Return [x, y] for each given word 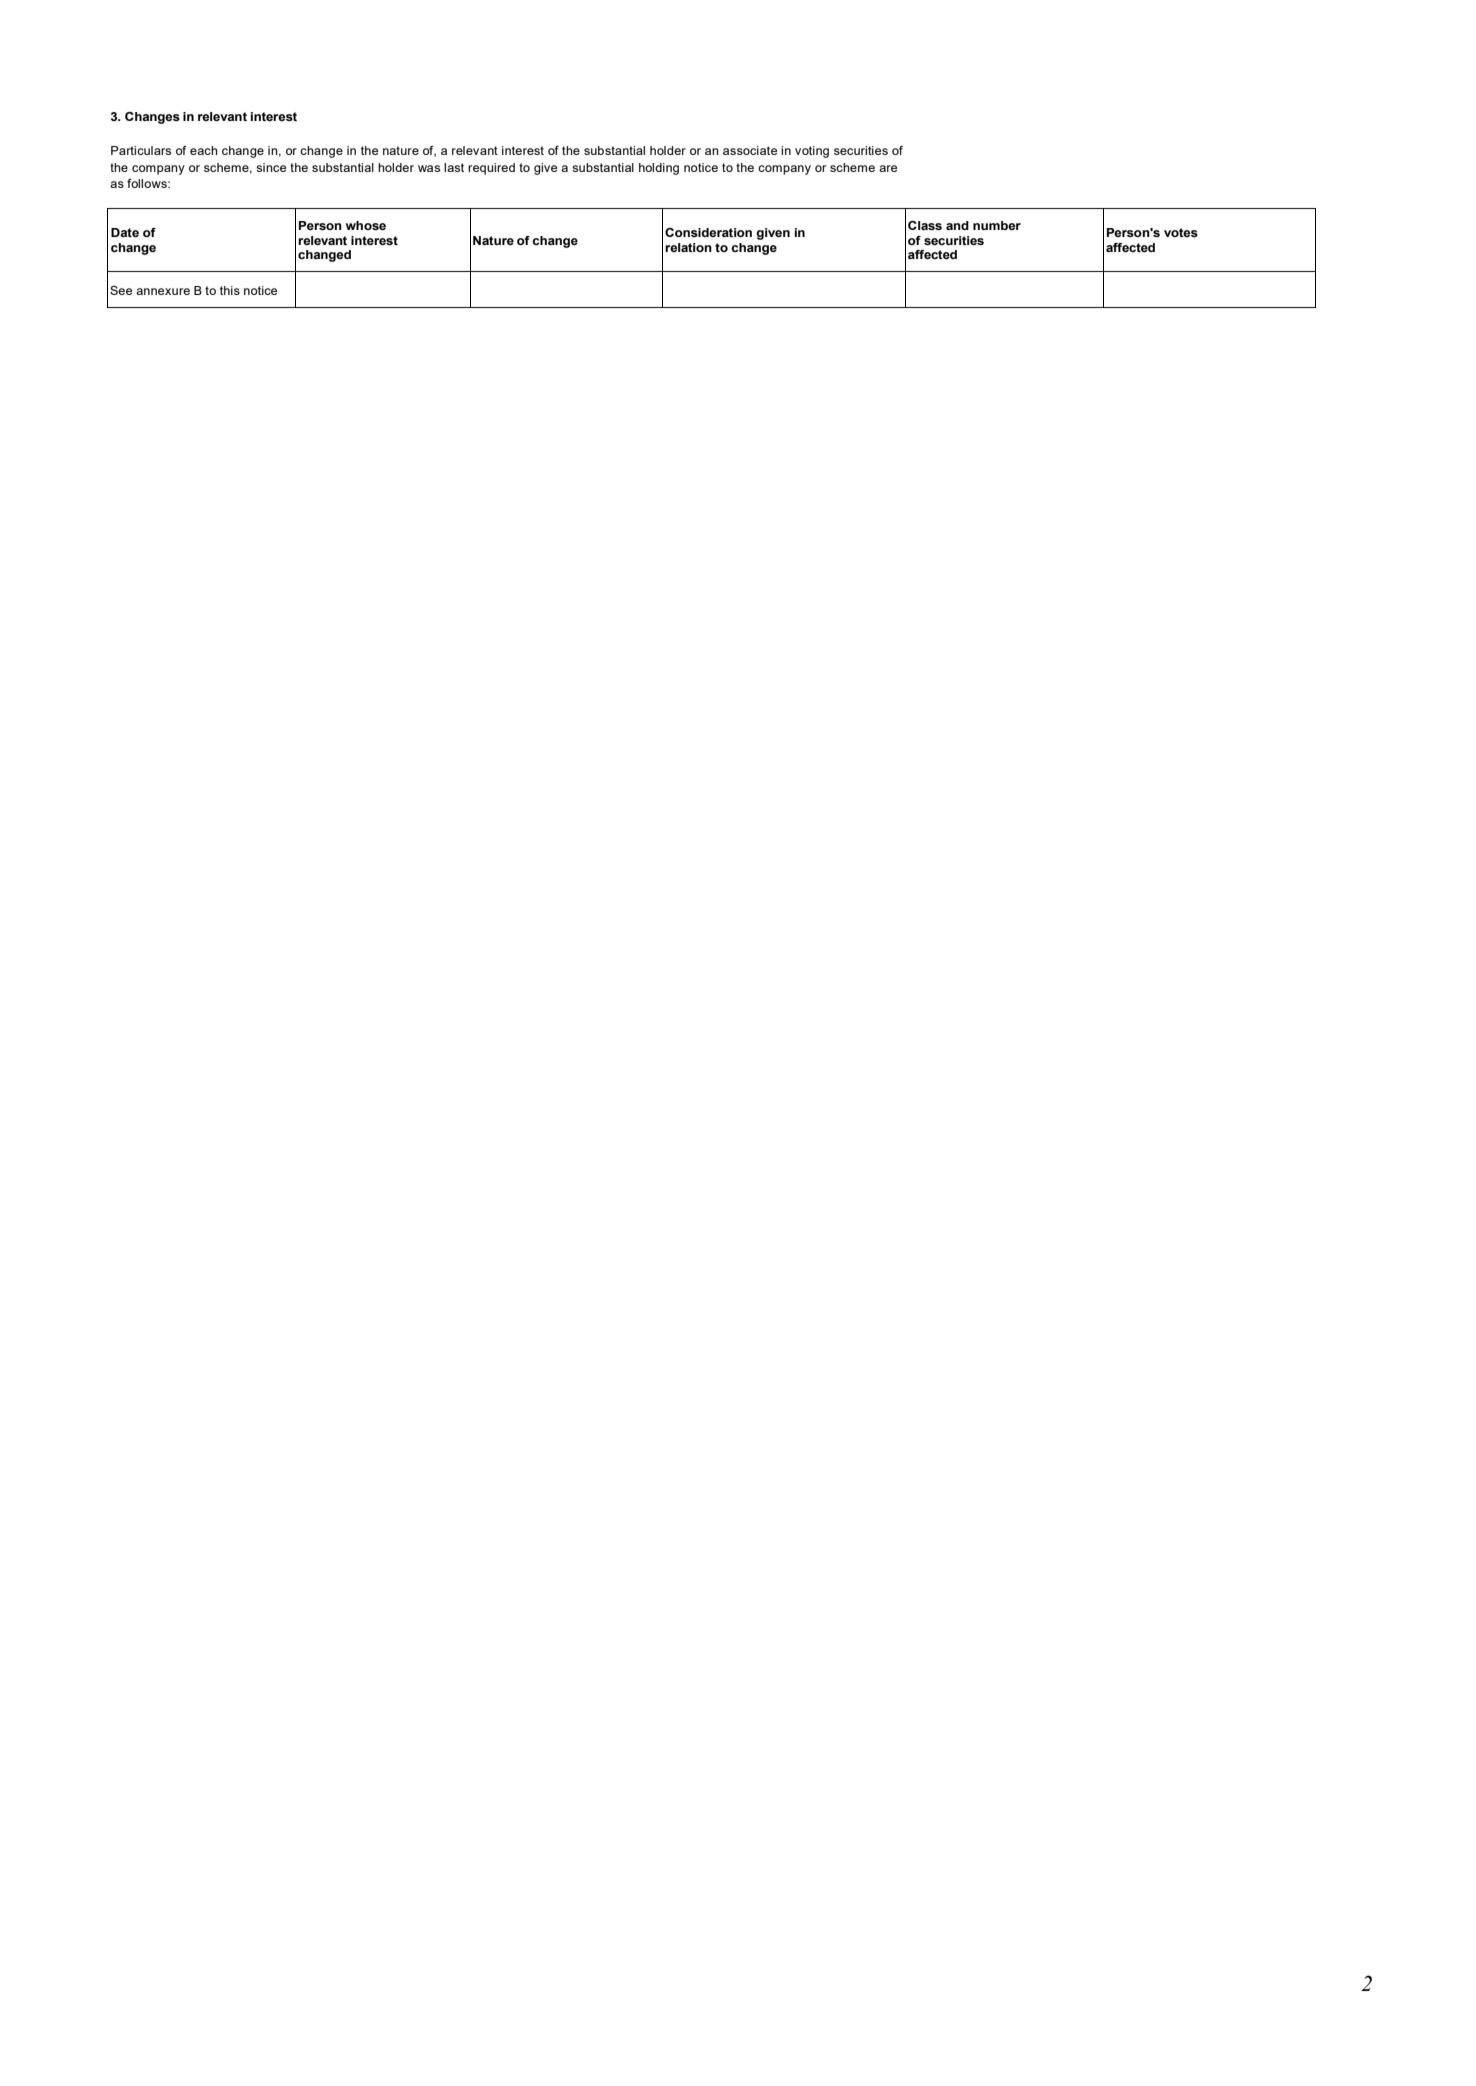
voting [812, 152]
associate [750, 150]
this [230, 290]
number [997, 225]
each [204, 150]
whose [366, 225]
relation [688, 247]
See [121, 290]
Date [125, 232]
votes [1181, 232]
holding [659, 169]
